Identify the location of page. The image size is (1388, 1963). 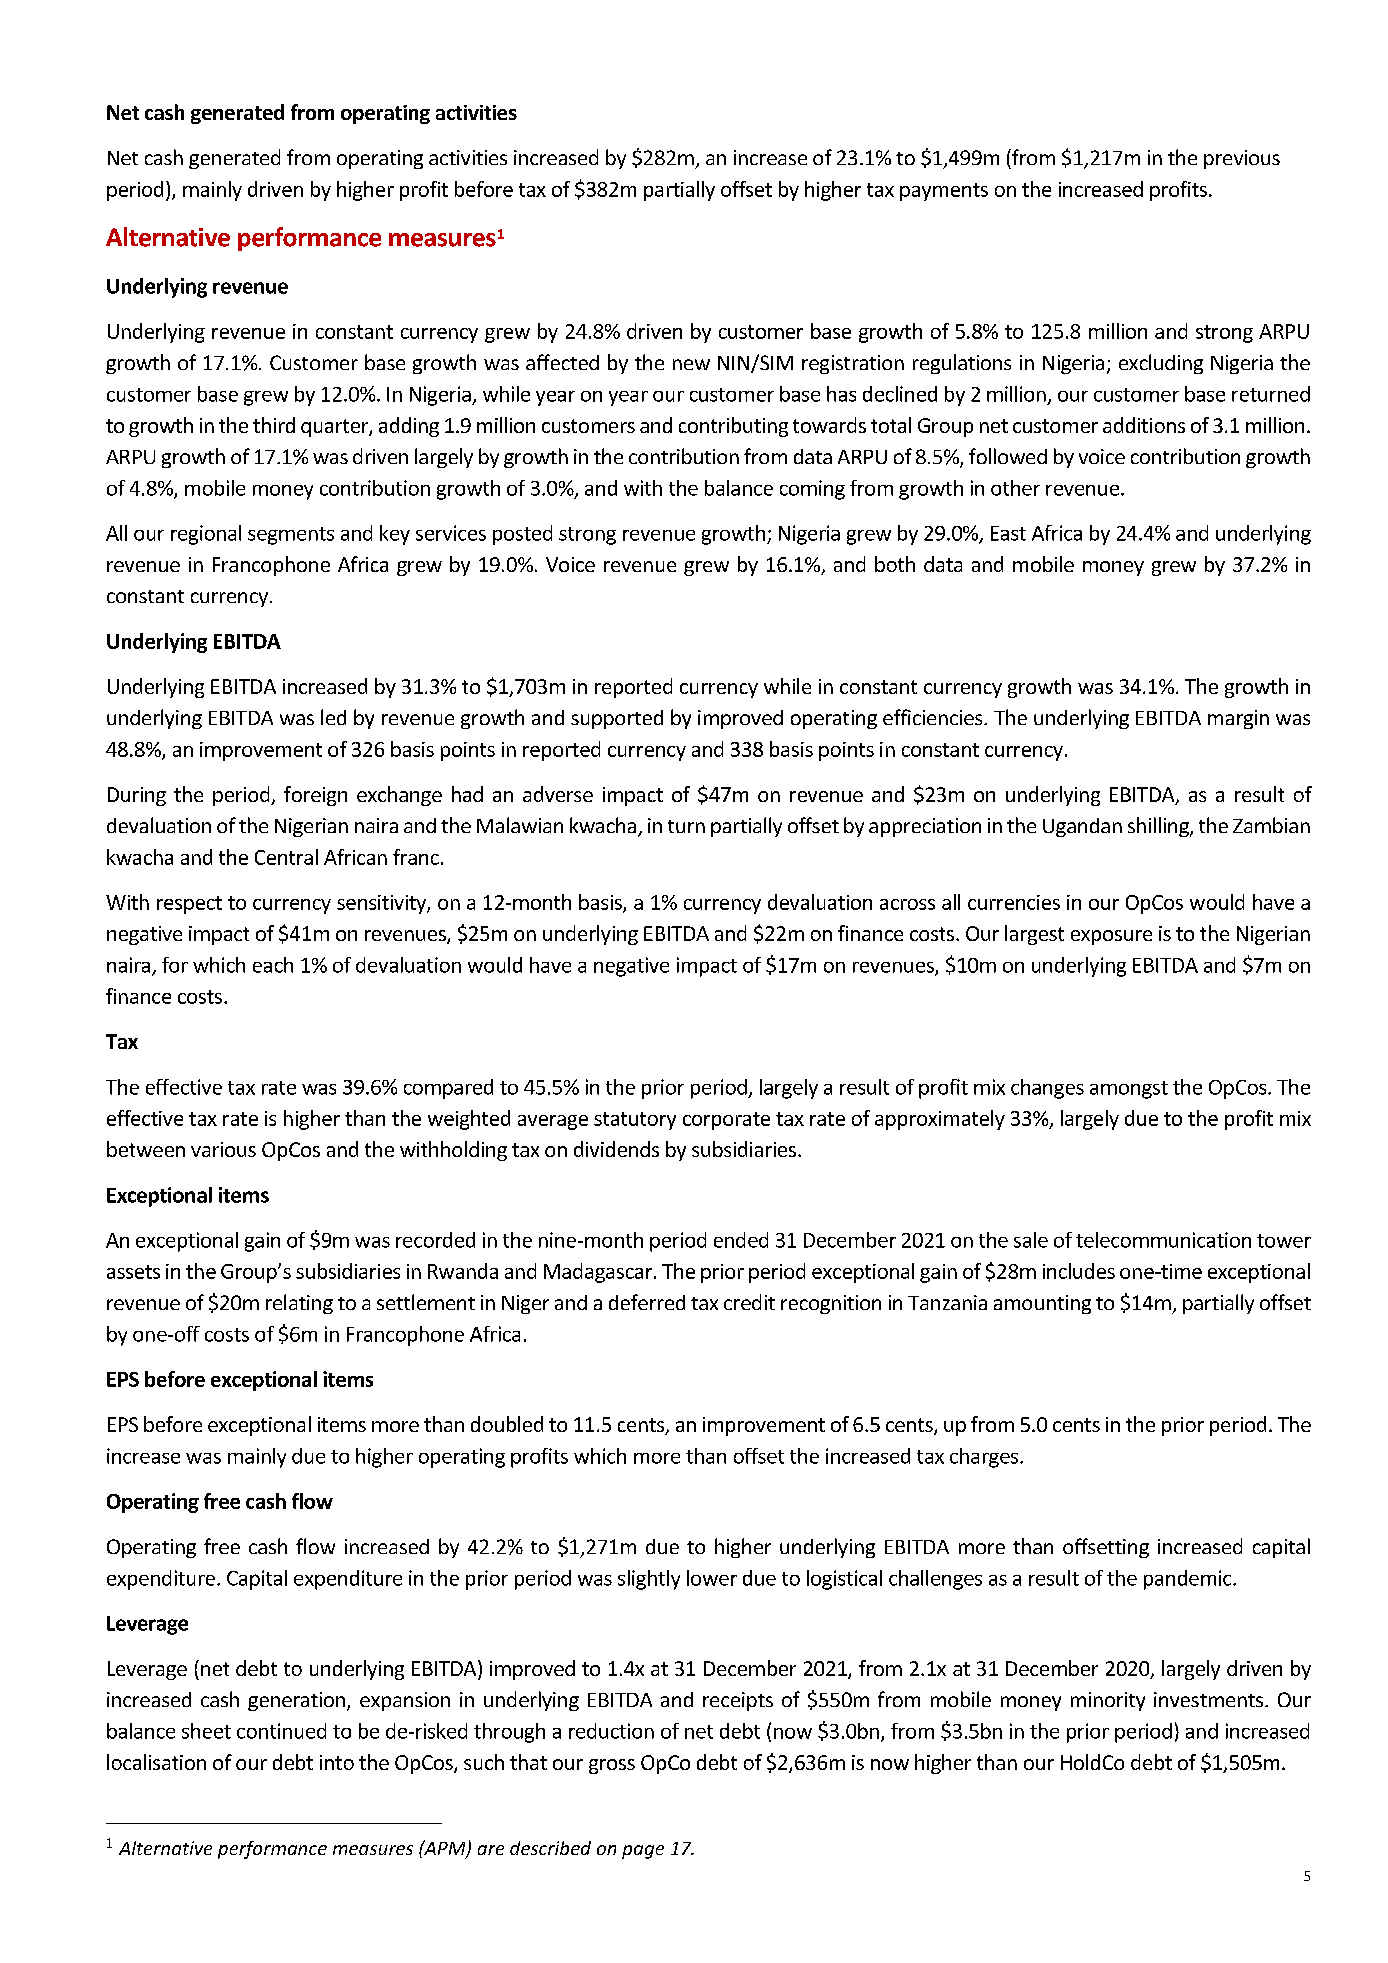
(643, 1852).
